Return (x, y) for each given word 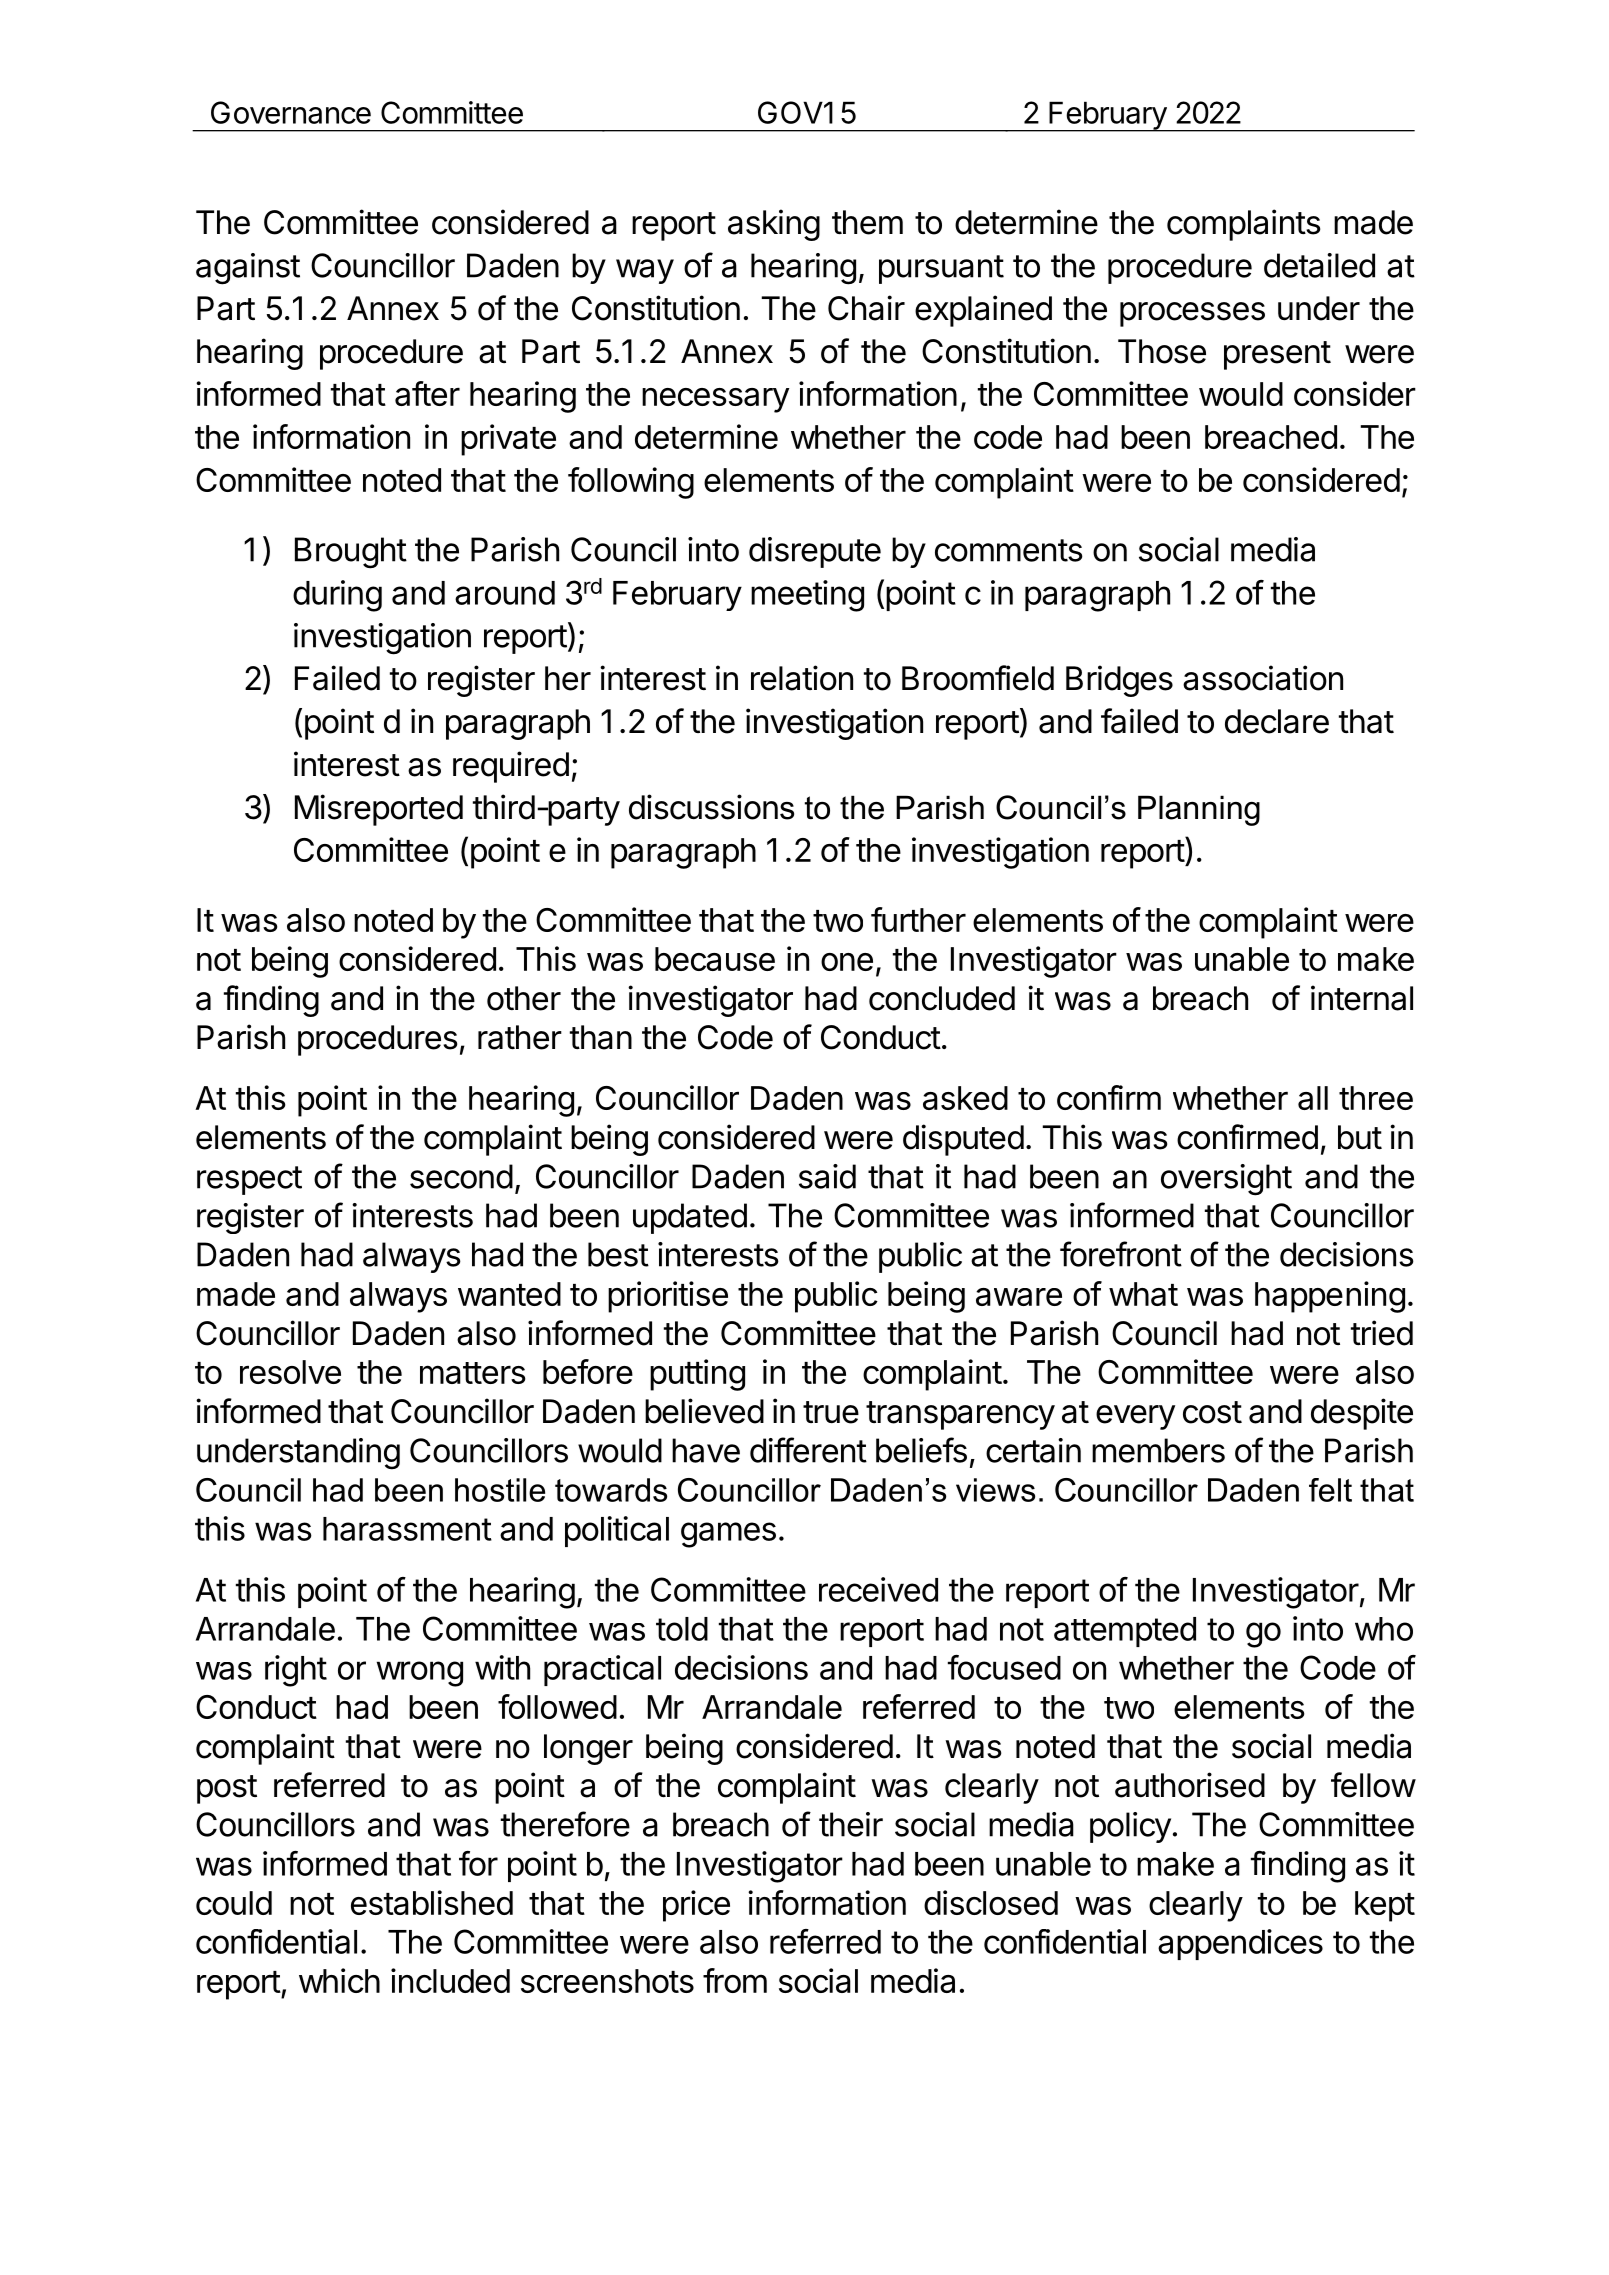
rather (520, 1037)
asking (774, 225)
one (847, 962)
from (735, 1980)
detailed (1319, 265)
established (432, 1902)
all (1313, 1098)
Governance (291, 112)
